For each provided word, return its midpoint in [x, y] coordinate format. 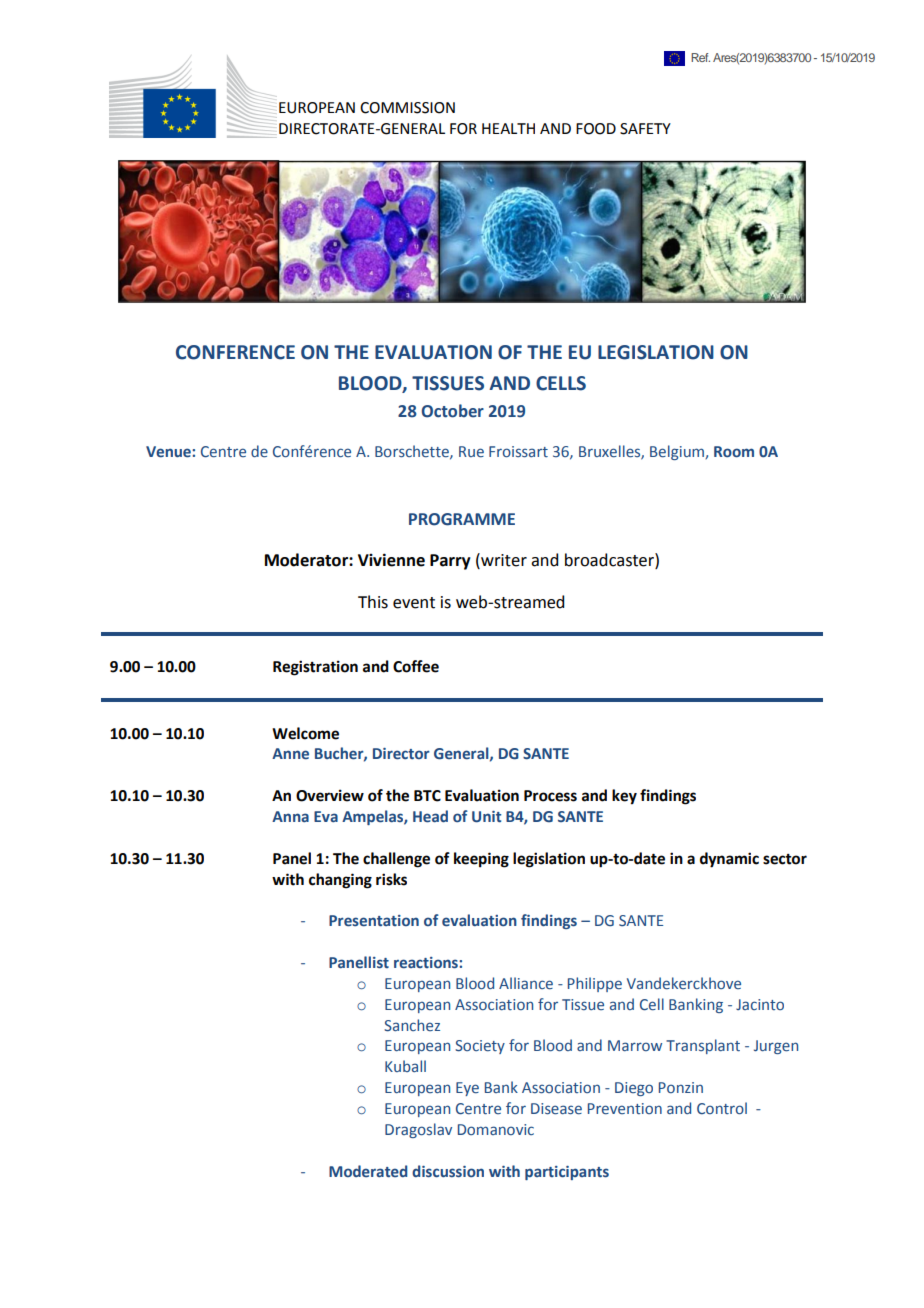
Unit [486, 817]
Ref [700, 57]
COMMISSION [407, 108]
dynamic [729, 860]
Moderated [368, 1171]
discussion [448, 1171]
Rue [471, 452]
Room [734, 452]
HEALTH [508, 128]
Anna [290, 816]
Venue [169, 452]
